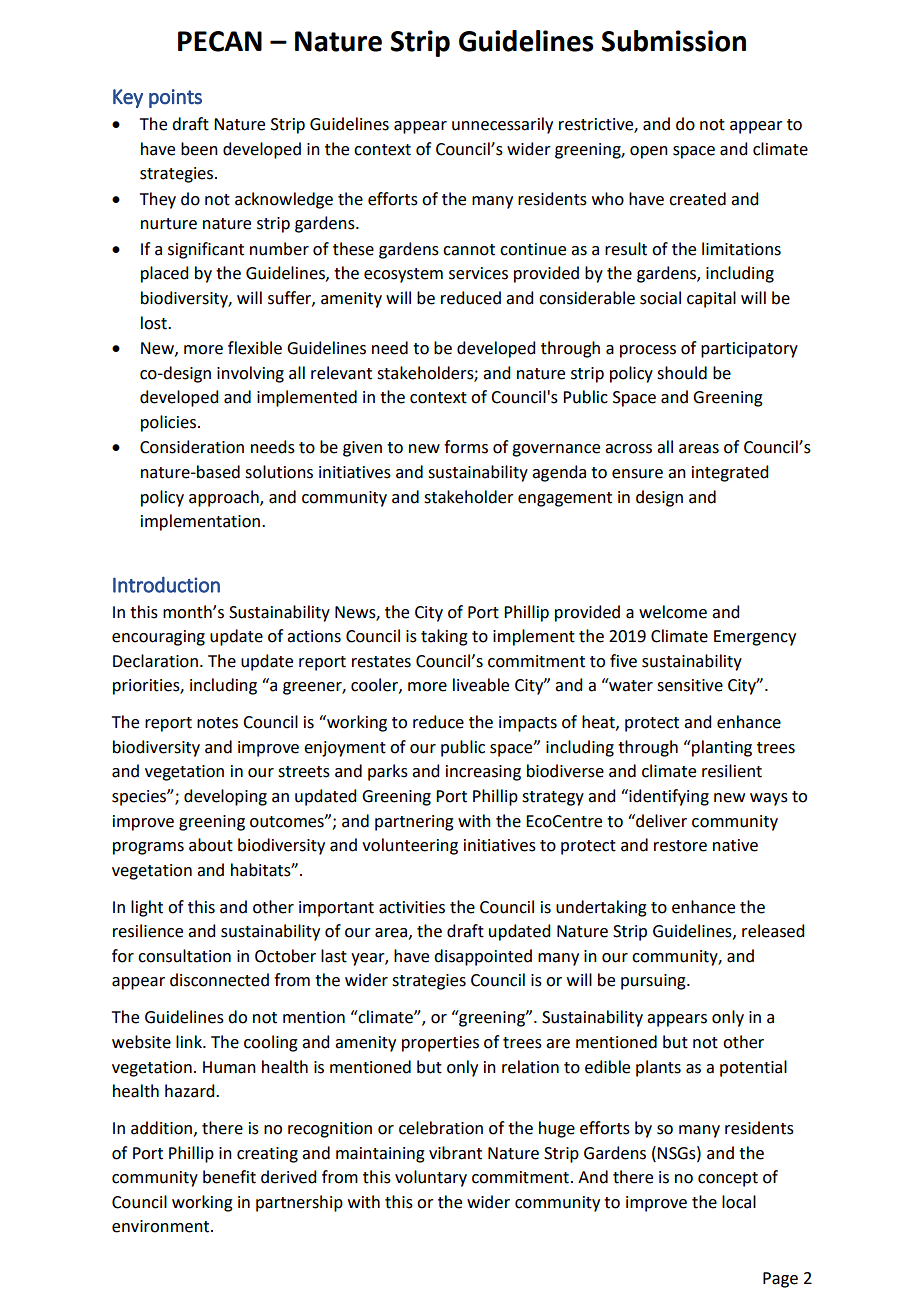  I want to click on unnecessarily, so click(502, 125).
